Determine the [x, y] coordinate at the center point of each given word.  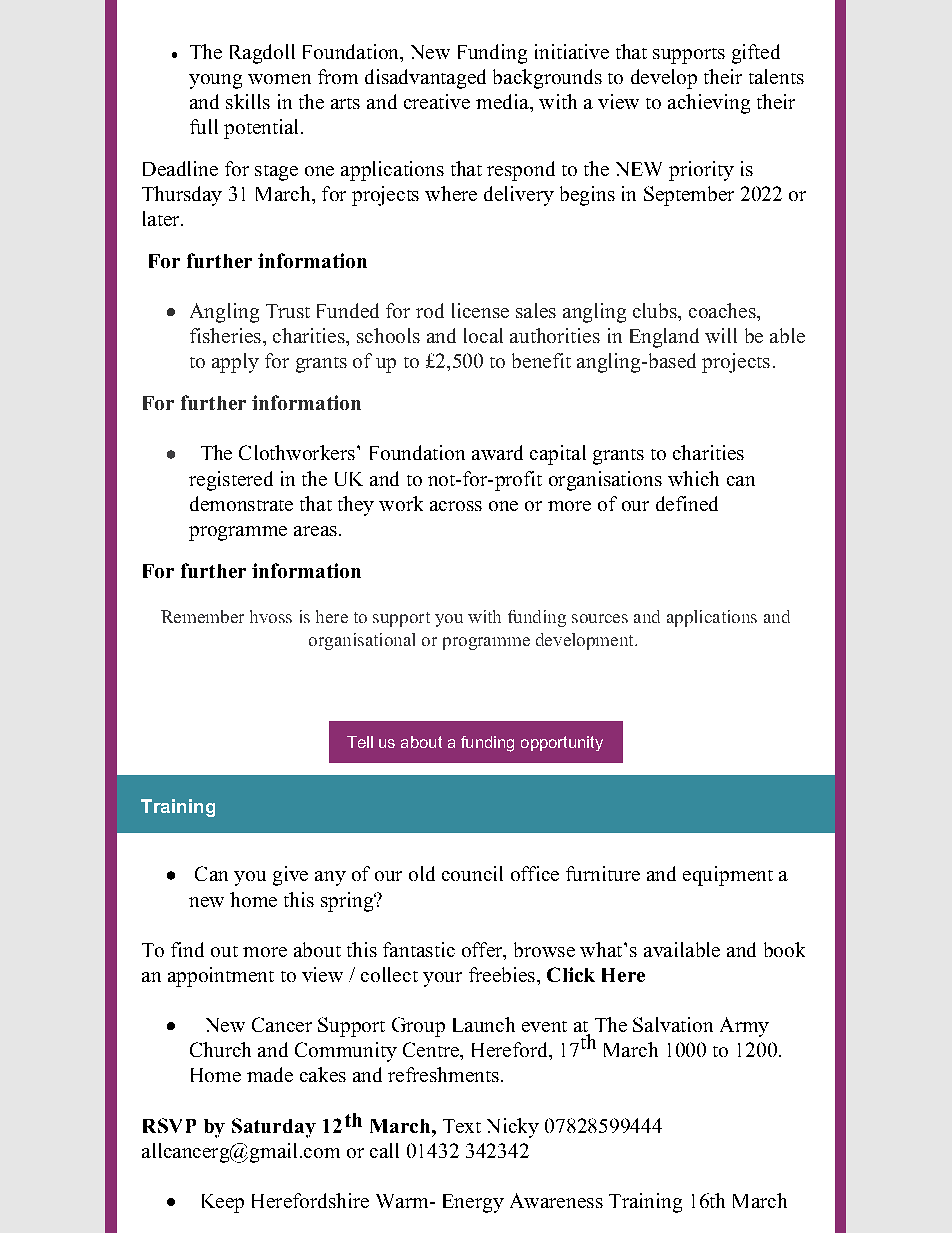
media [503, 101]
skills [248, 101]
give [290, 876]
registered [231, 481]
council [472, 873]
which [693, 478]
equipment [728, 876]
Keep [223, 1203]
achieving [709, 104]
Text [462, 1126]
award [497, 452]
